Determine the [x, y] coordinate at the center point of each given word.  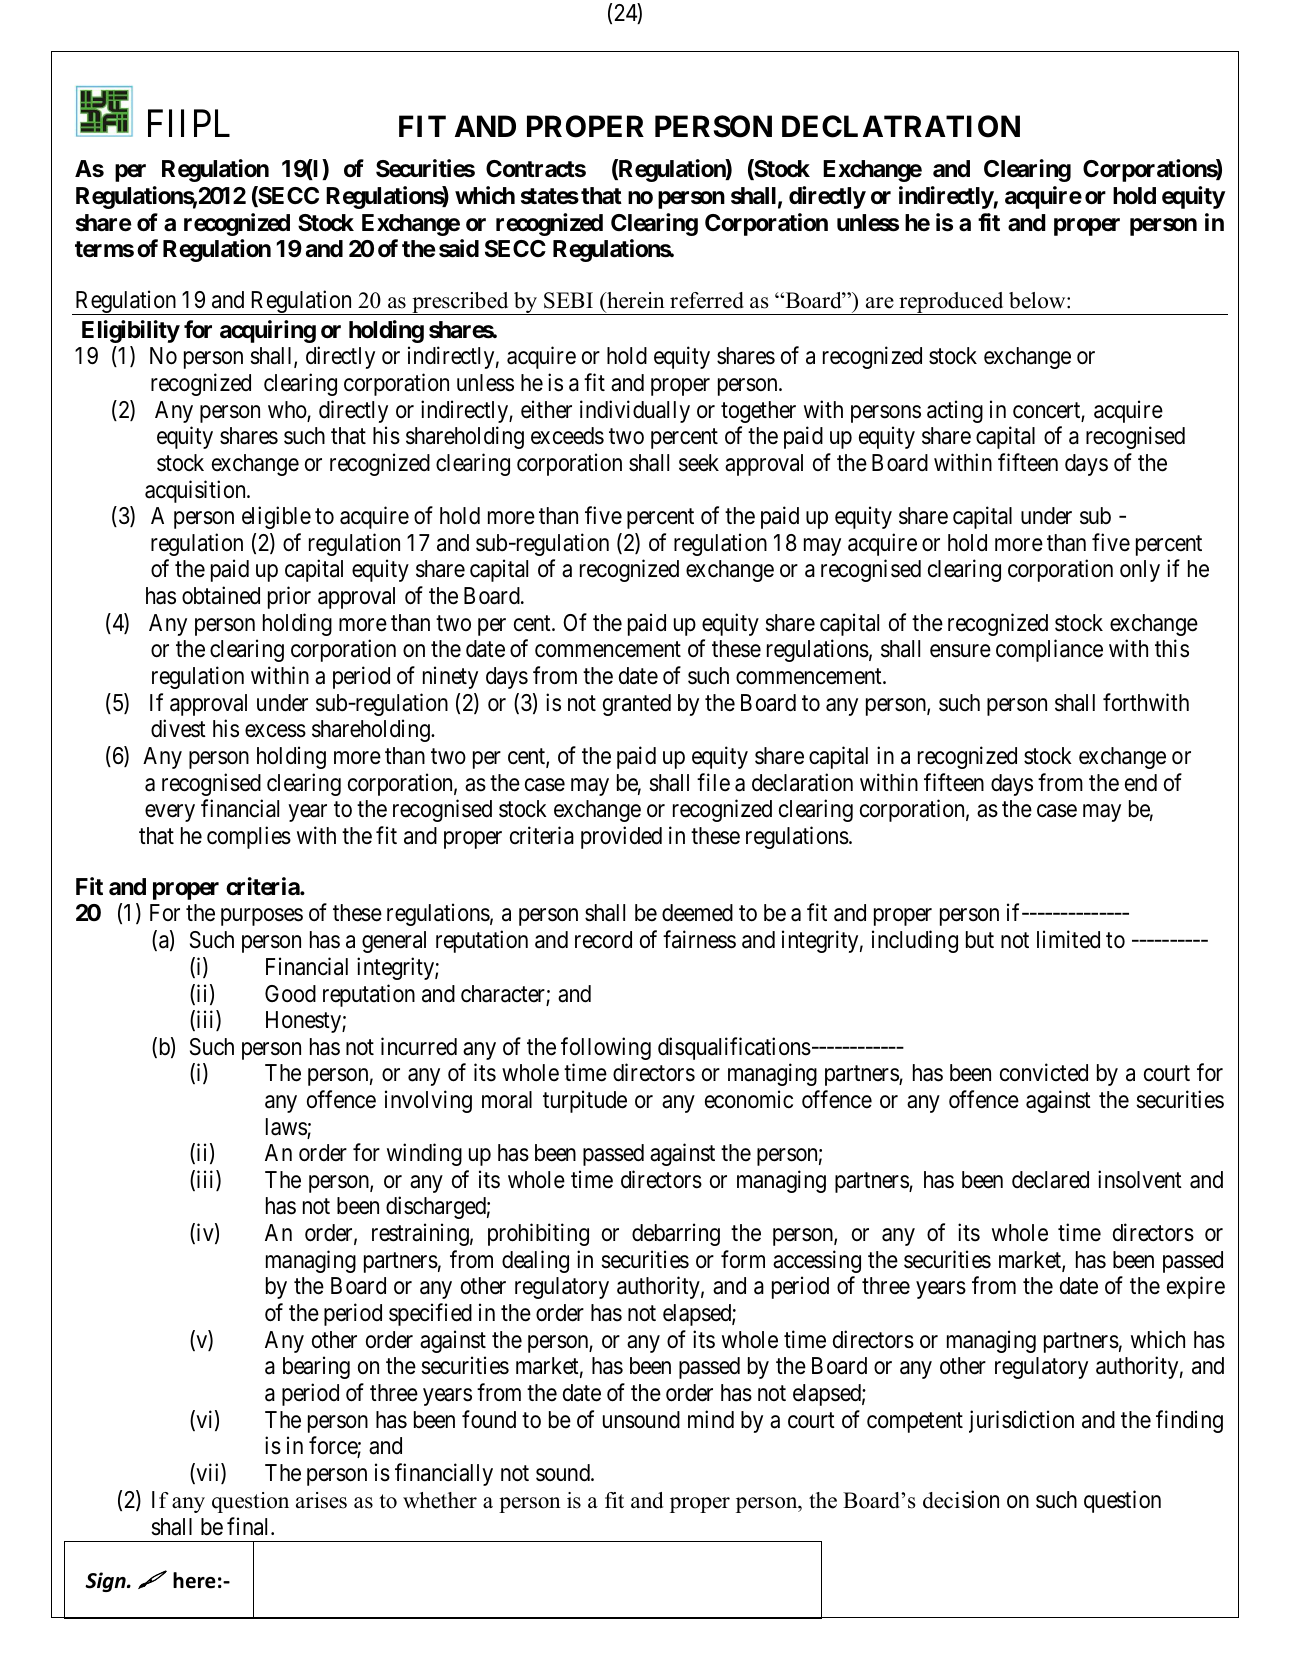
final [249, 1526]
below [1038, 300]
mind [711, 1419]
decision [961, 1499]
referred [707, 300]
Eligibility [131, 331]
